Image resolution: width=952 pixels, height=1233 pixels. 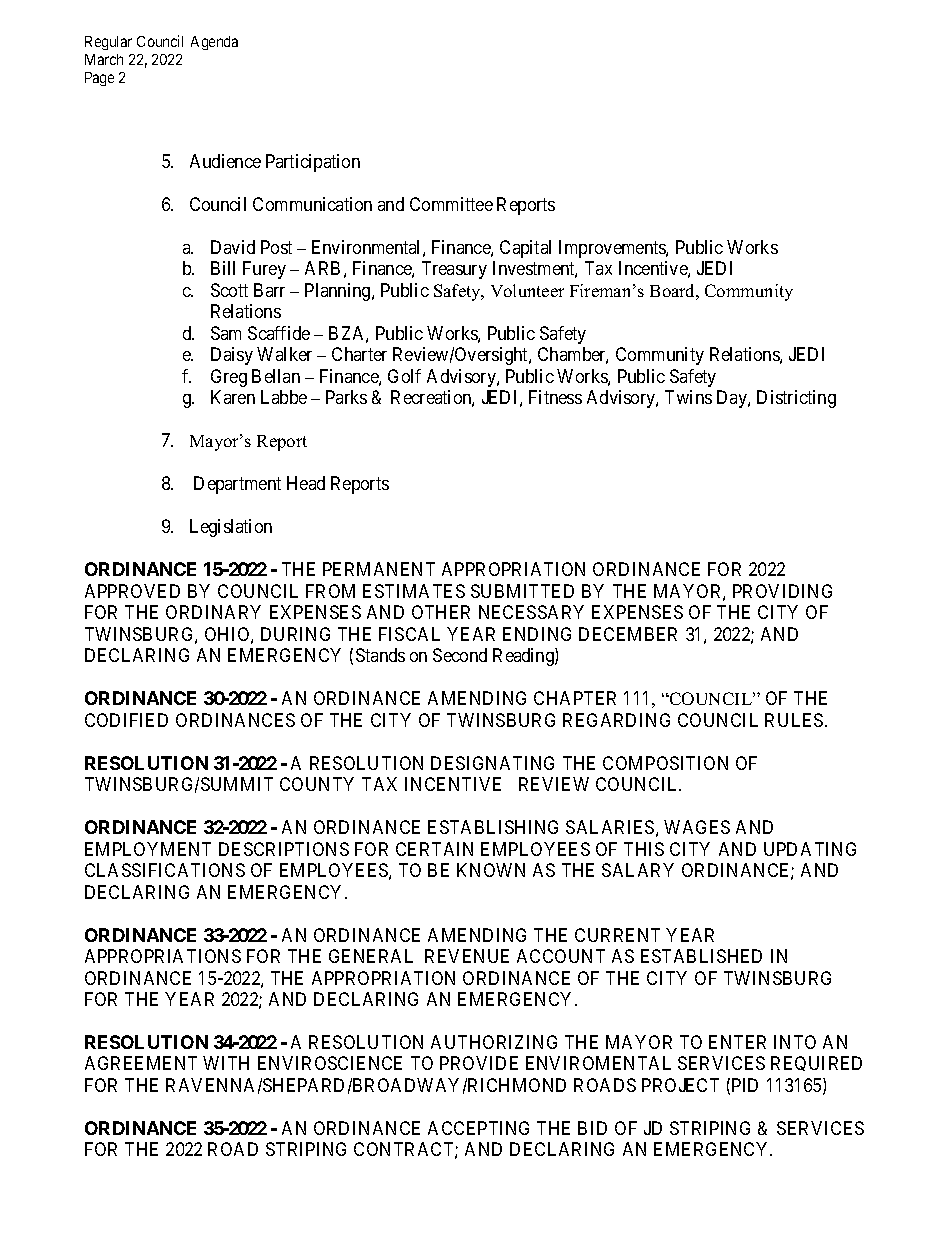 I want to click on Agenda, so click(x=214, y=43).
